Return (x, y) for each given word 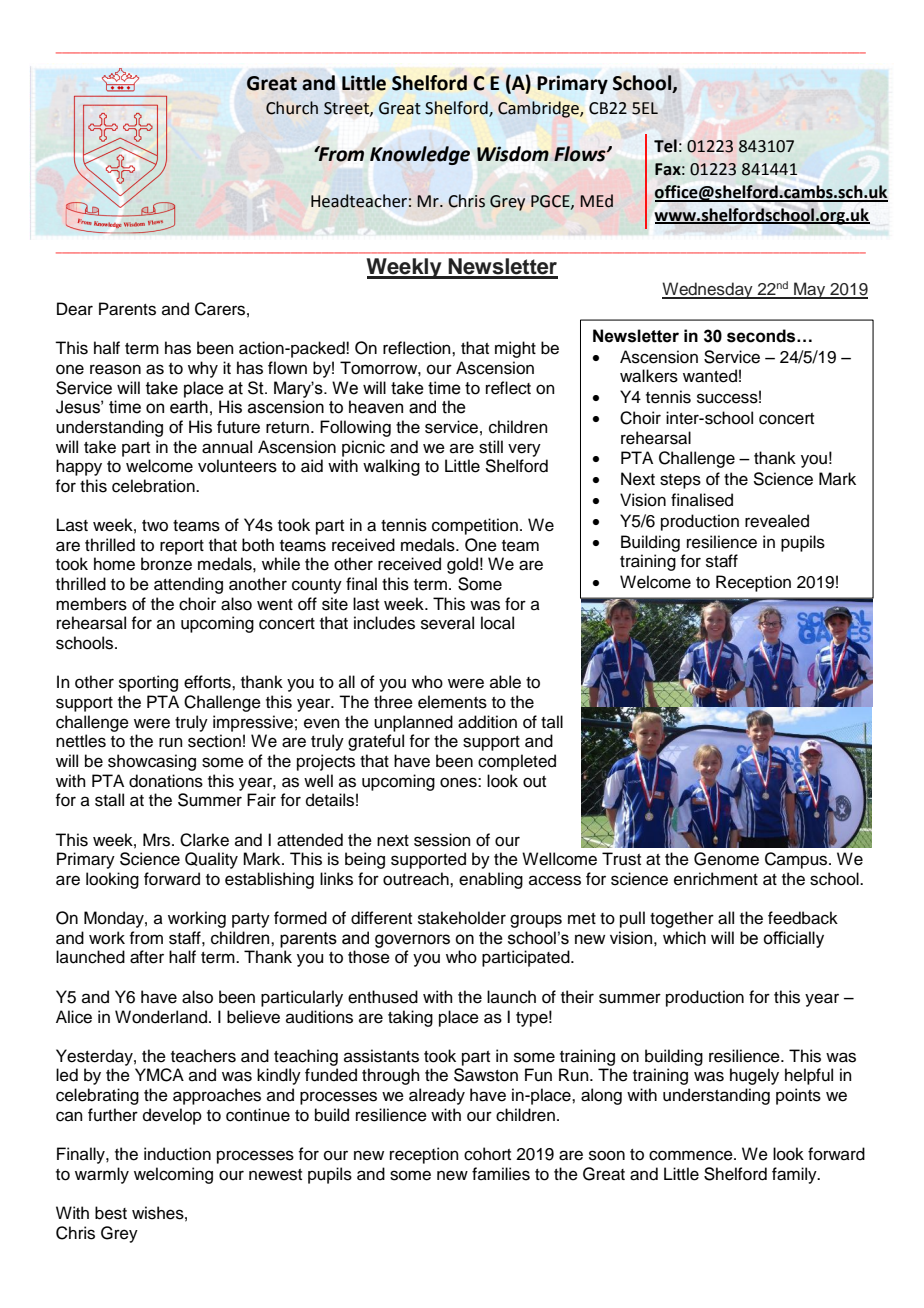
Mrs (158, 840)
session (442, 840)
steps (680, 481)
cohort (487, 1154)
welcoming (173, 1175)
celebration (154, 486)
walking (391, 467)
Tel (665, 146)
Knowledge (420, 155)
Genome (726, 859)
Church (292, 108)
